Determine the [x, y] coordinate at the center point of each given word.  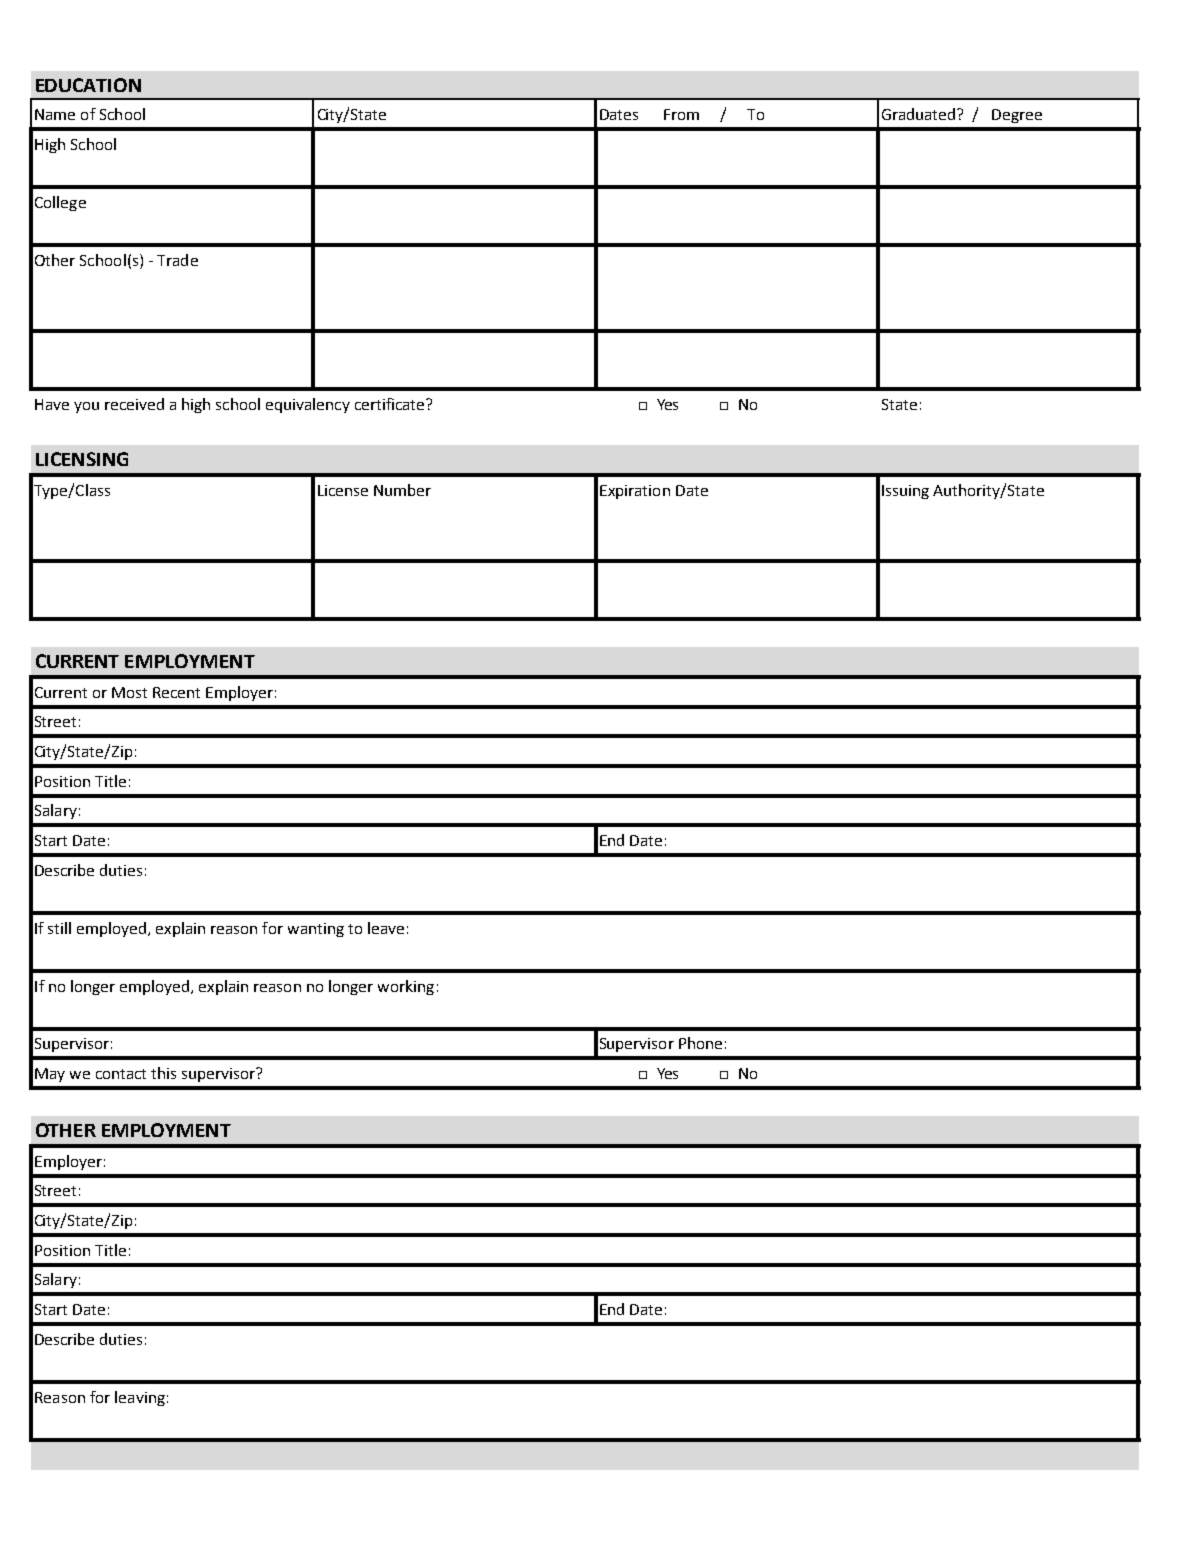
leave [386, 928]
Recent [176, 692]
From [681, 114]
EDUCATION [88, 85]
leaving [140, 1398]
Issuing [905, 492]
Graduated [920, 114]
